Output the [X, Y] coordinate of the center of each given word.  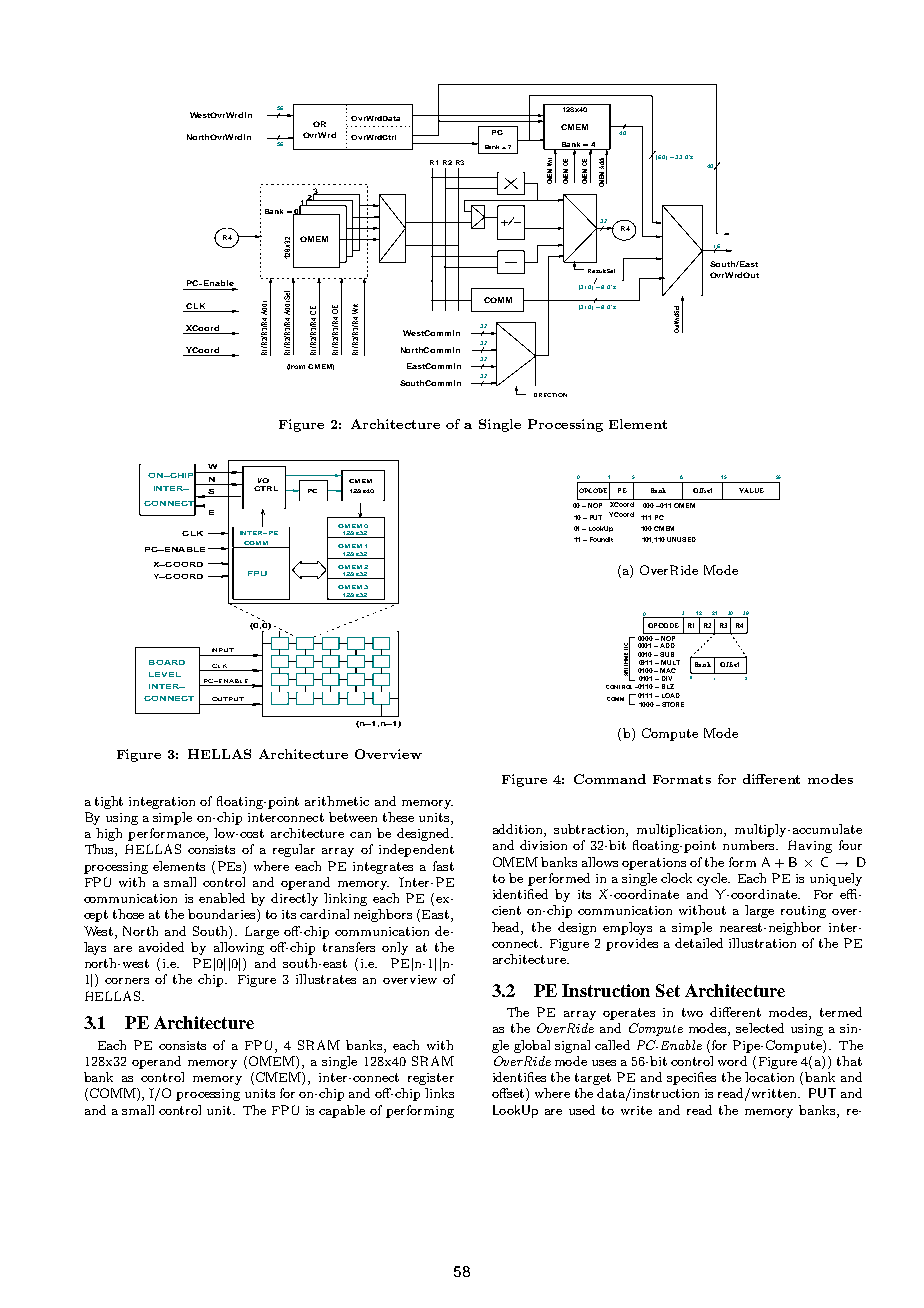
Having [810, 846]
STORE [673, 704]
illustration [762, 943]
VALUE [751, 490]
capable [342, 1111]
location [769, 1077]
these [398, 817]
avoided [161, 947]
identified [520, 894]
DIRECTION [550, 395]
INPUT [223, 650]
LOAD [671, 695]
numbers [750, 845]
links [439, 1093]
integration [162, 803]
